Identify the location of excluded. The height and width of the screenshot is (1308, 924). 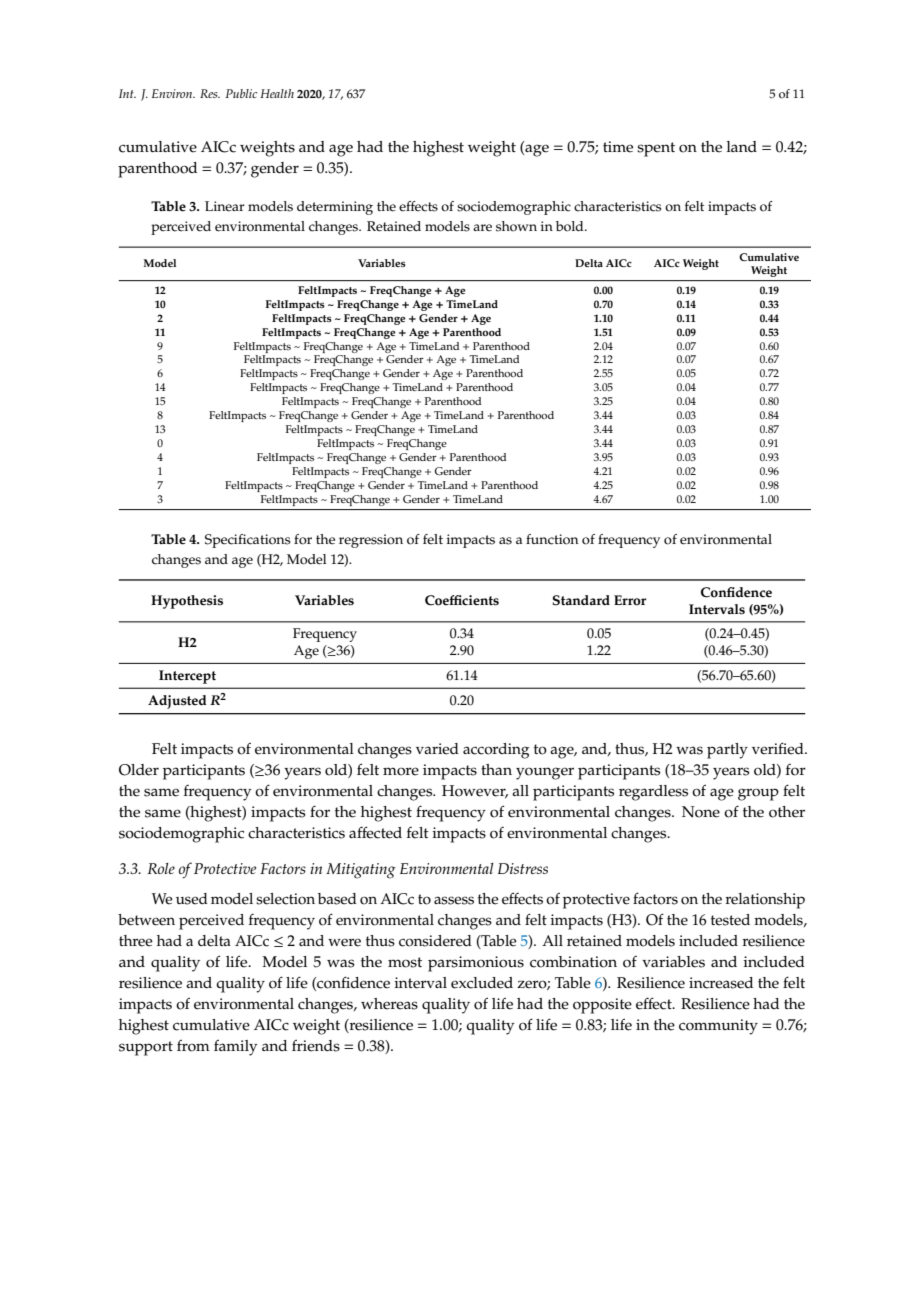
(482, 983).
